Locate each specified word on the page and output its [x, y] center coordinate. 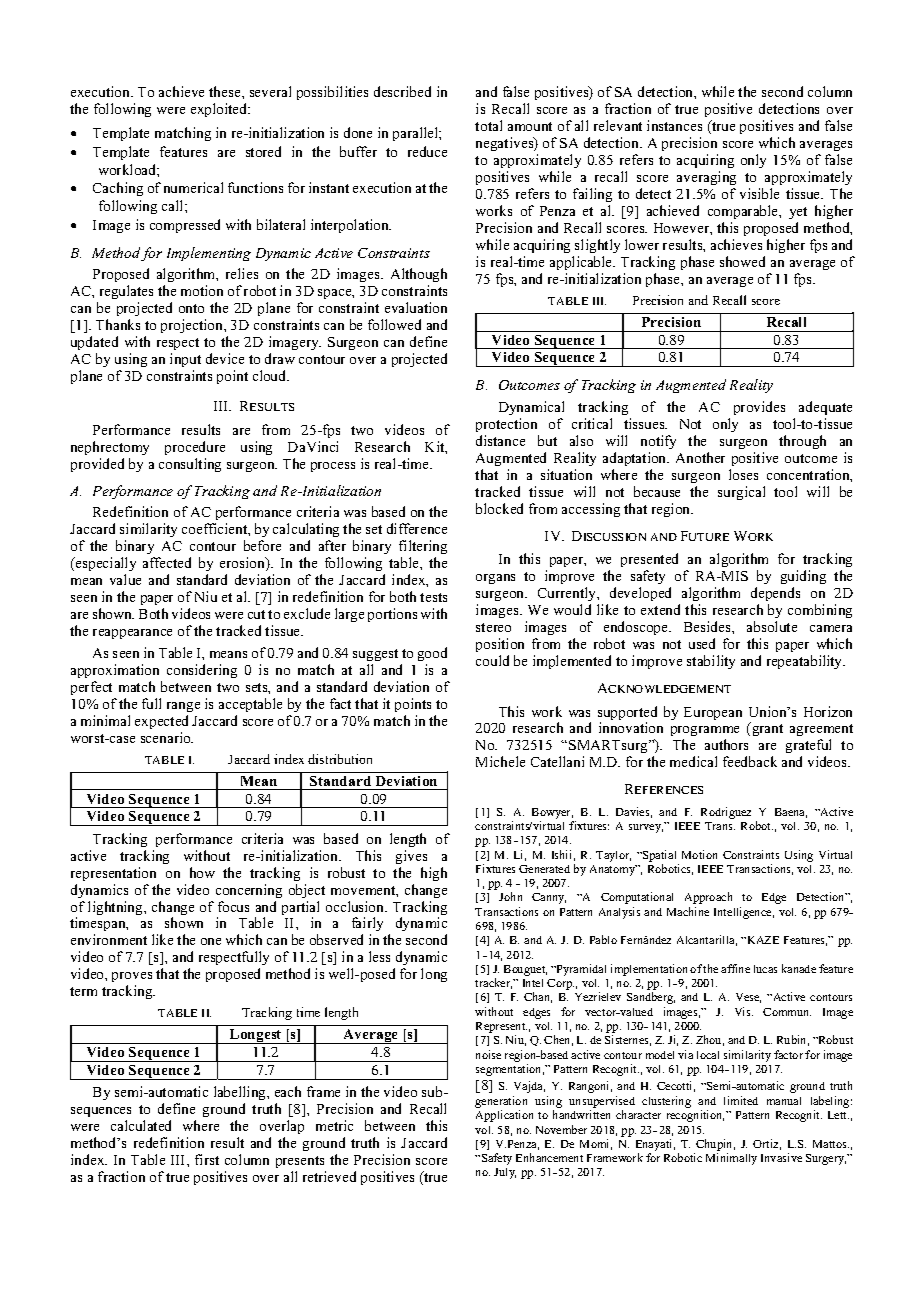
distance [500, 440]
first [207, 1159]
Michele [500, 761]
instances [674, 125]
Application [504, 1116]
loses [743, 474]
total [488, 125]
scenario [167, 737]
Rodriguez [726, 813]
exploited [220, 110]
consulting [190, 465]
